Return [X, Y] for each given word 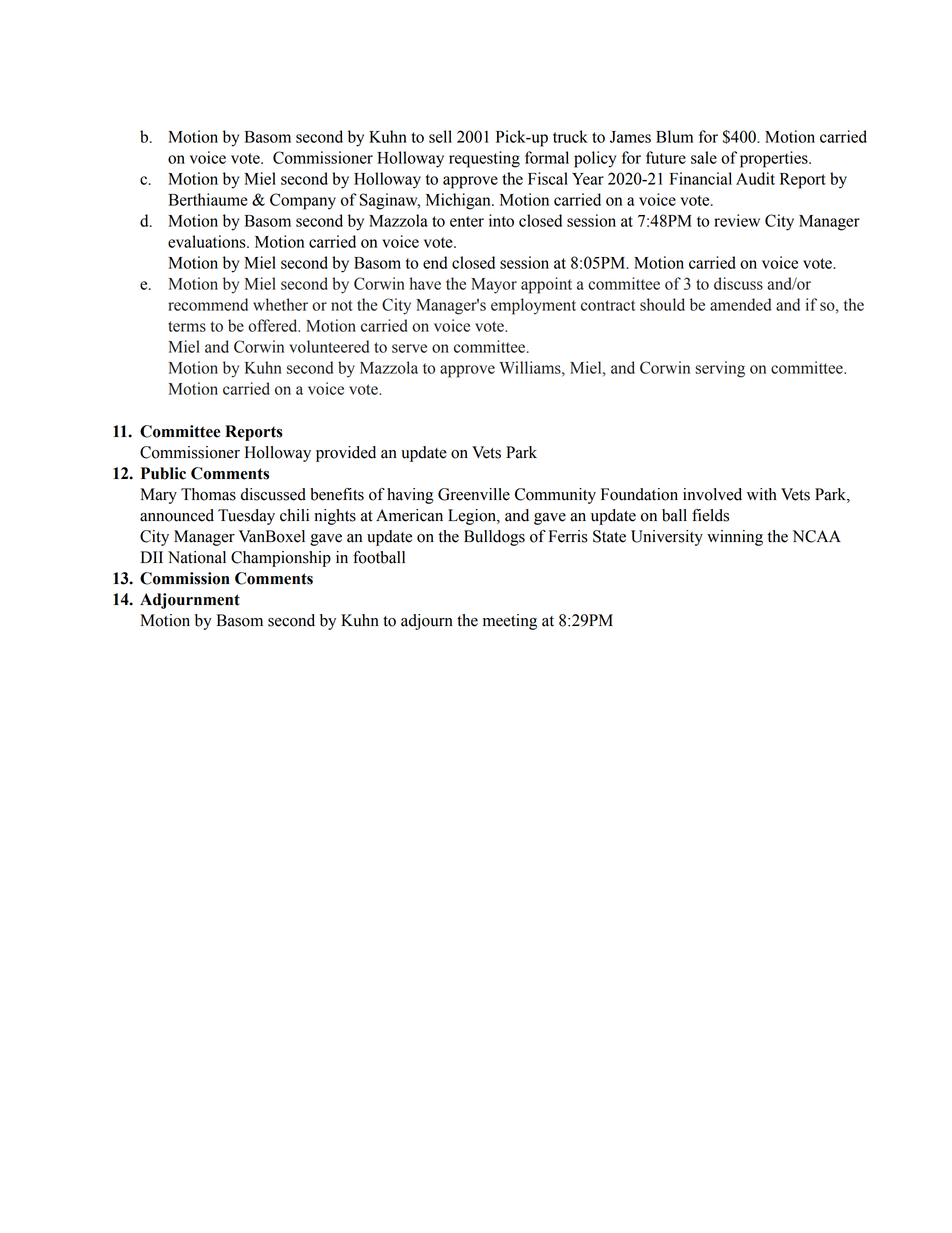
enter [467, 221]
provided [346, 454]
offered [274, 325]
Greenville [474, 494]
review [737, 220]
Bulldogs [494, 538]
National [197, 557]
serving [720, 369]
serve [409, 348]
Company [303, 201]
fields [710, 515]
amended [740, 304]
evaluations [208, 241]
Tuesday [246, 517]
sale [704, 157]
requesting [484, 159]
